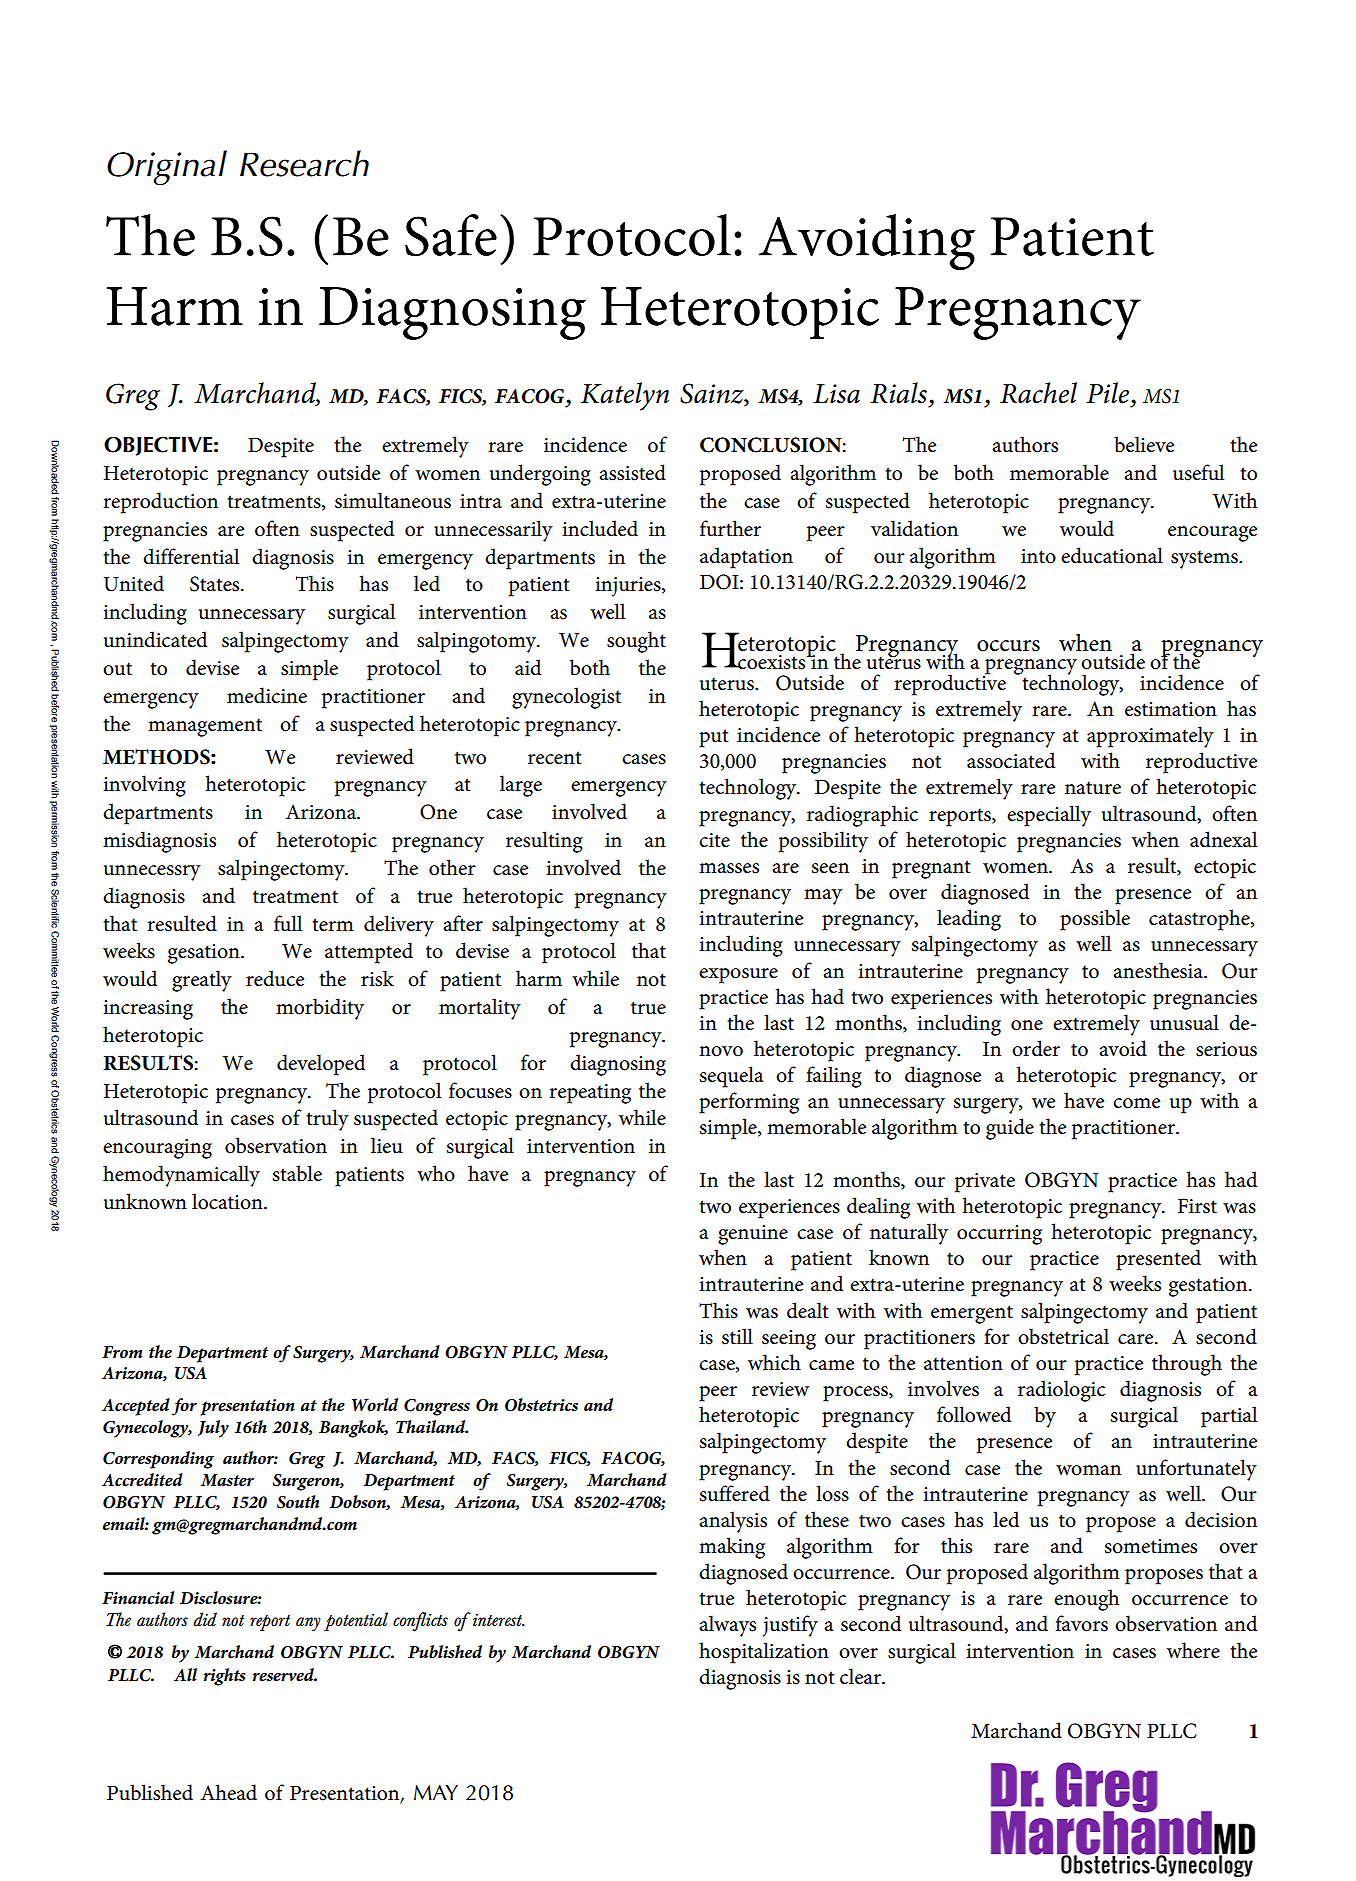  I want to click on Ahead, so click(228, 1792).
